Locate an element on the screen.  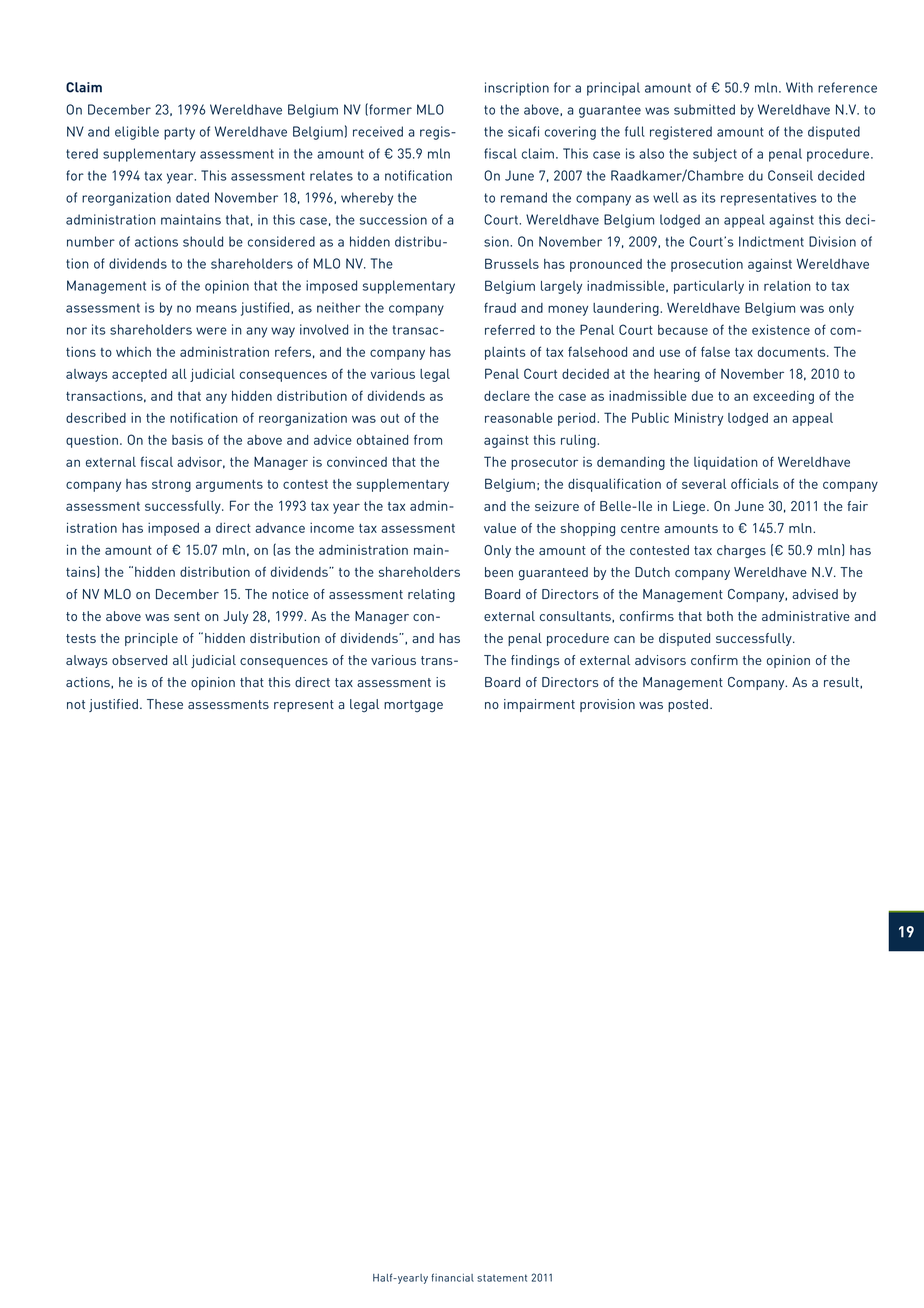
statement is located at coordinates (502, 1278).
